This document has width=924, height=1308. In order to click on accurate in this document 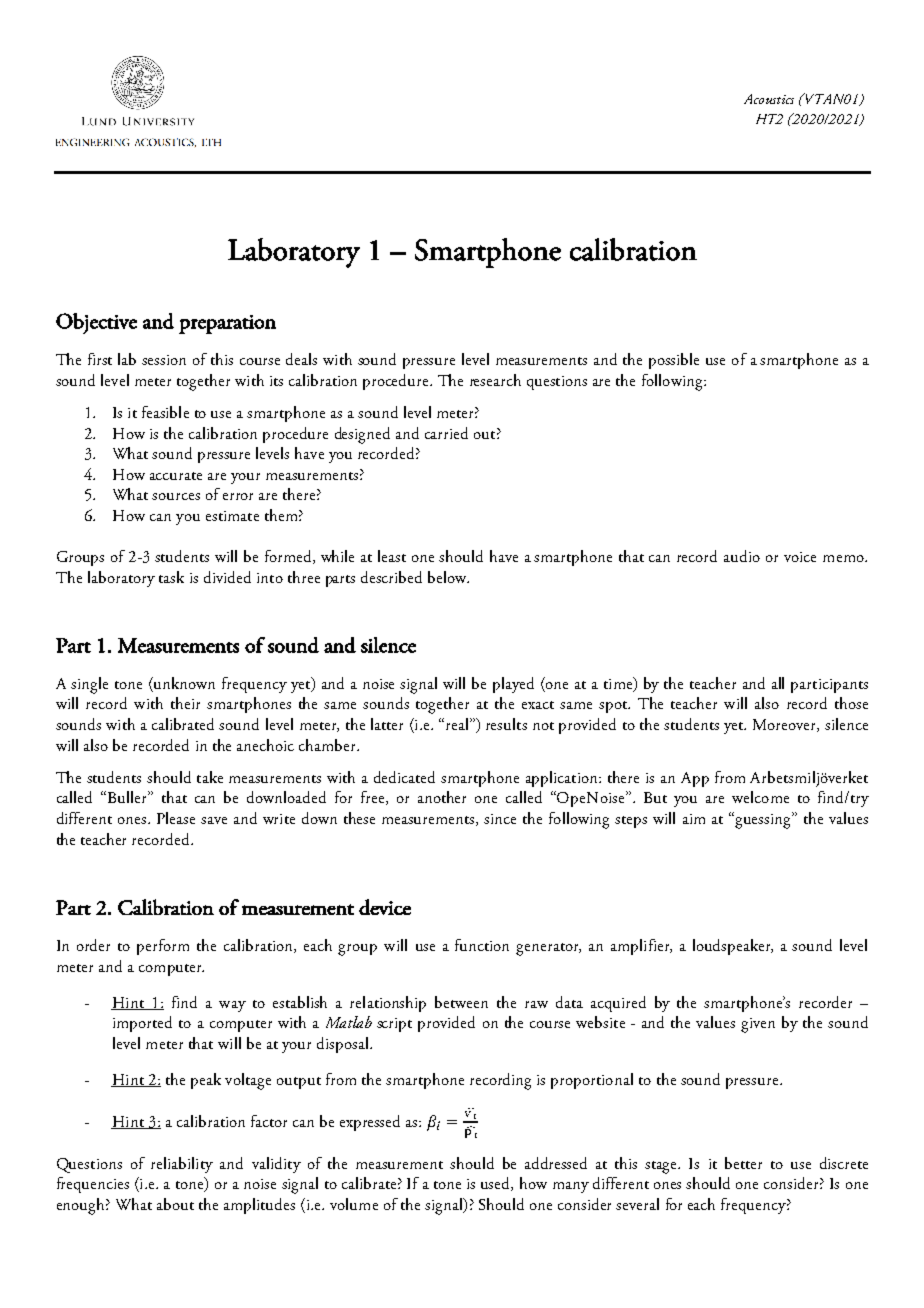, I will do `click(176, 476)`.
